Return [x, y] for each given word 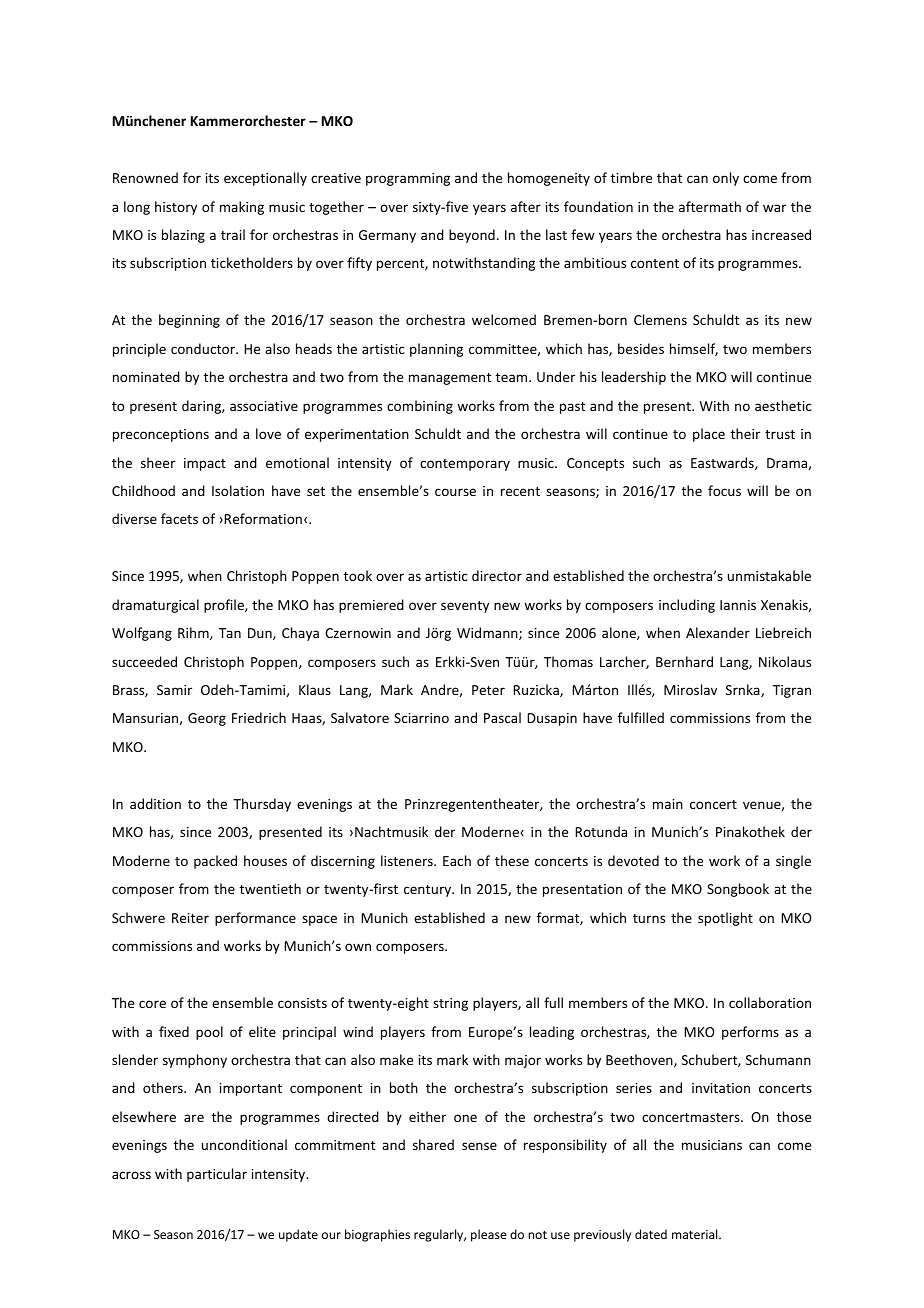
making [242, 208]
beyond [472, 236]
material [696, 1234]
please [489, 1235]
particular [217, 1175]
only [726, 179]
